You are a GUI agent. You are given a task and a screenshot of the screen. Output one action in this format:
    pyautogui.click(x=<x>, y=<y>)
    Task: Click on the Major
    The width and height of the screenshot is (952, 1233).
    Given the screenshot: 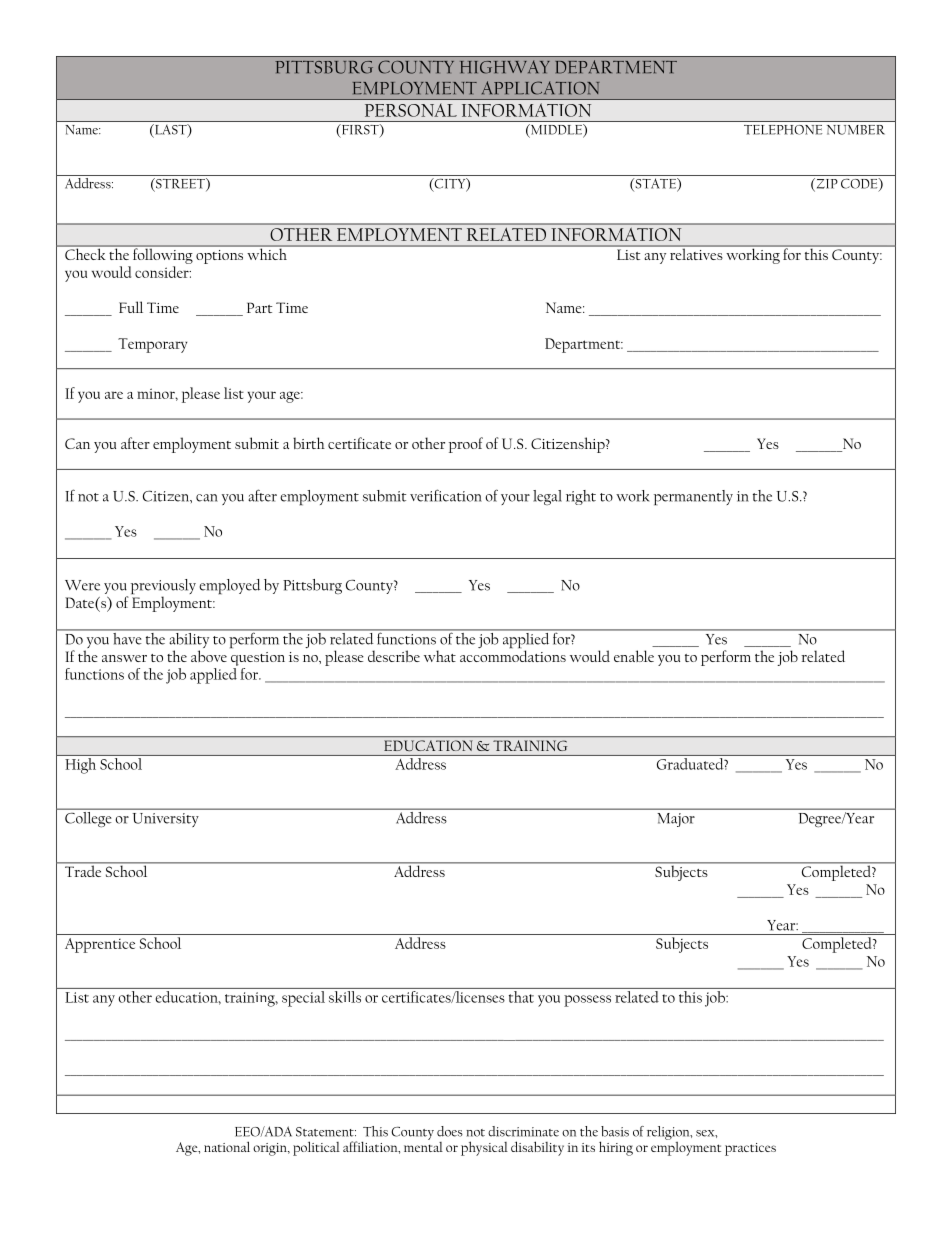 What is the action you would take?
    pyautogui.click(x=676, y=820)
